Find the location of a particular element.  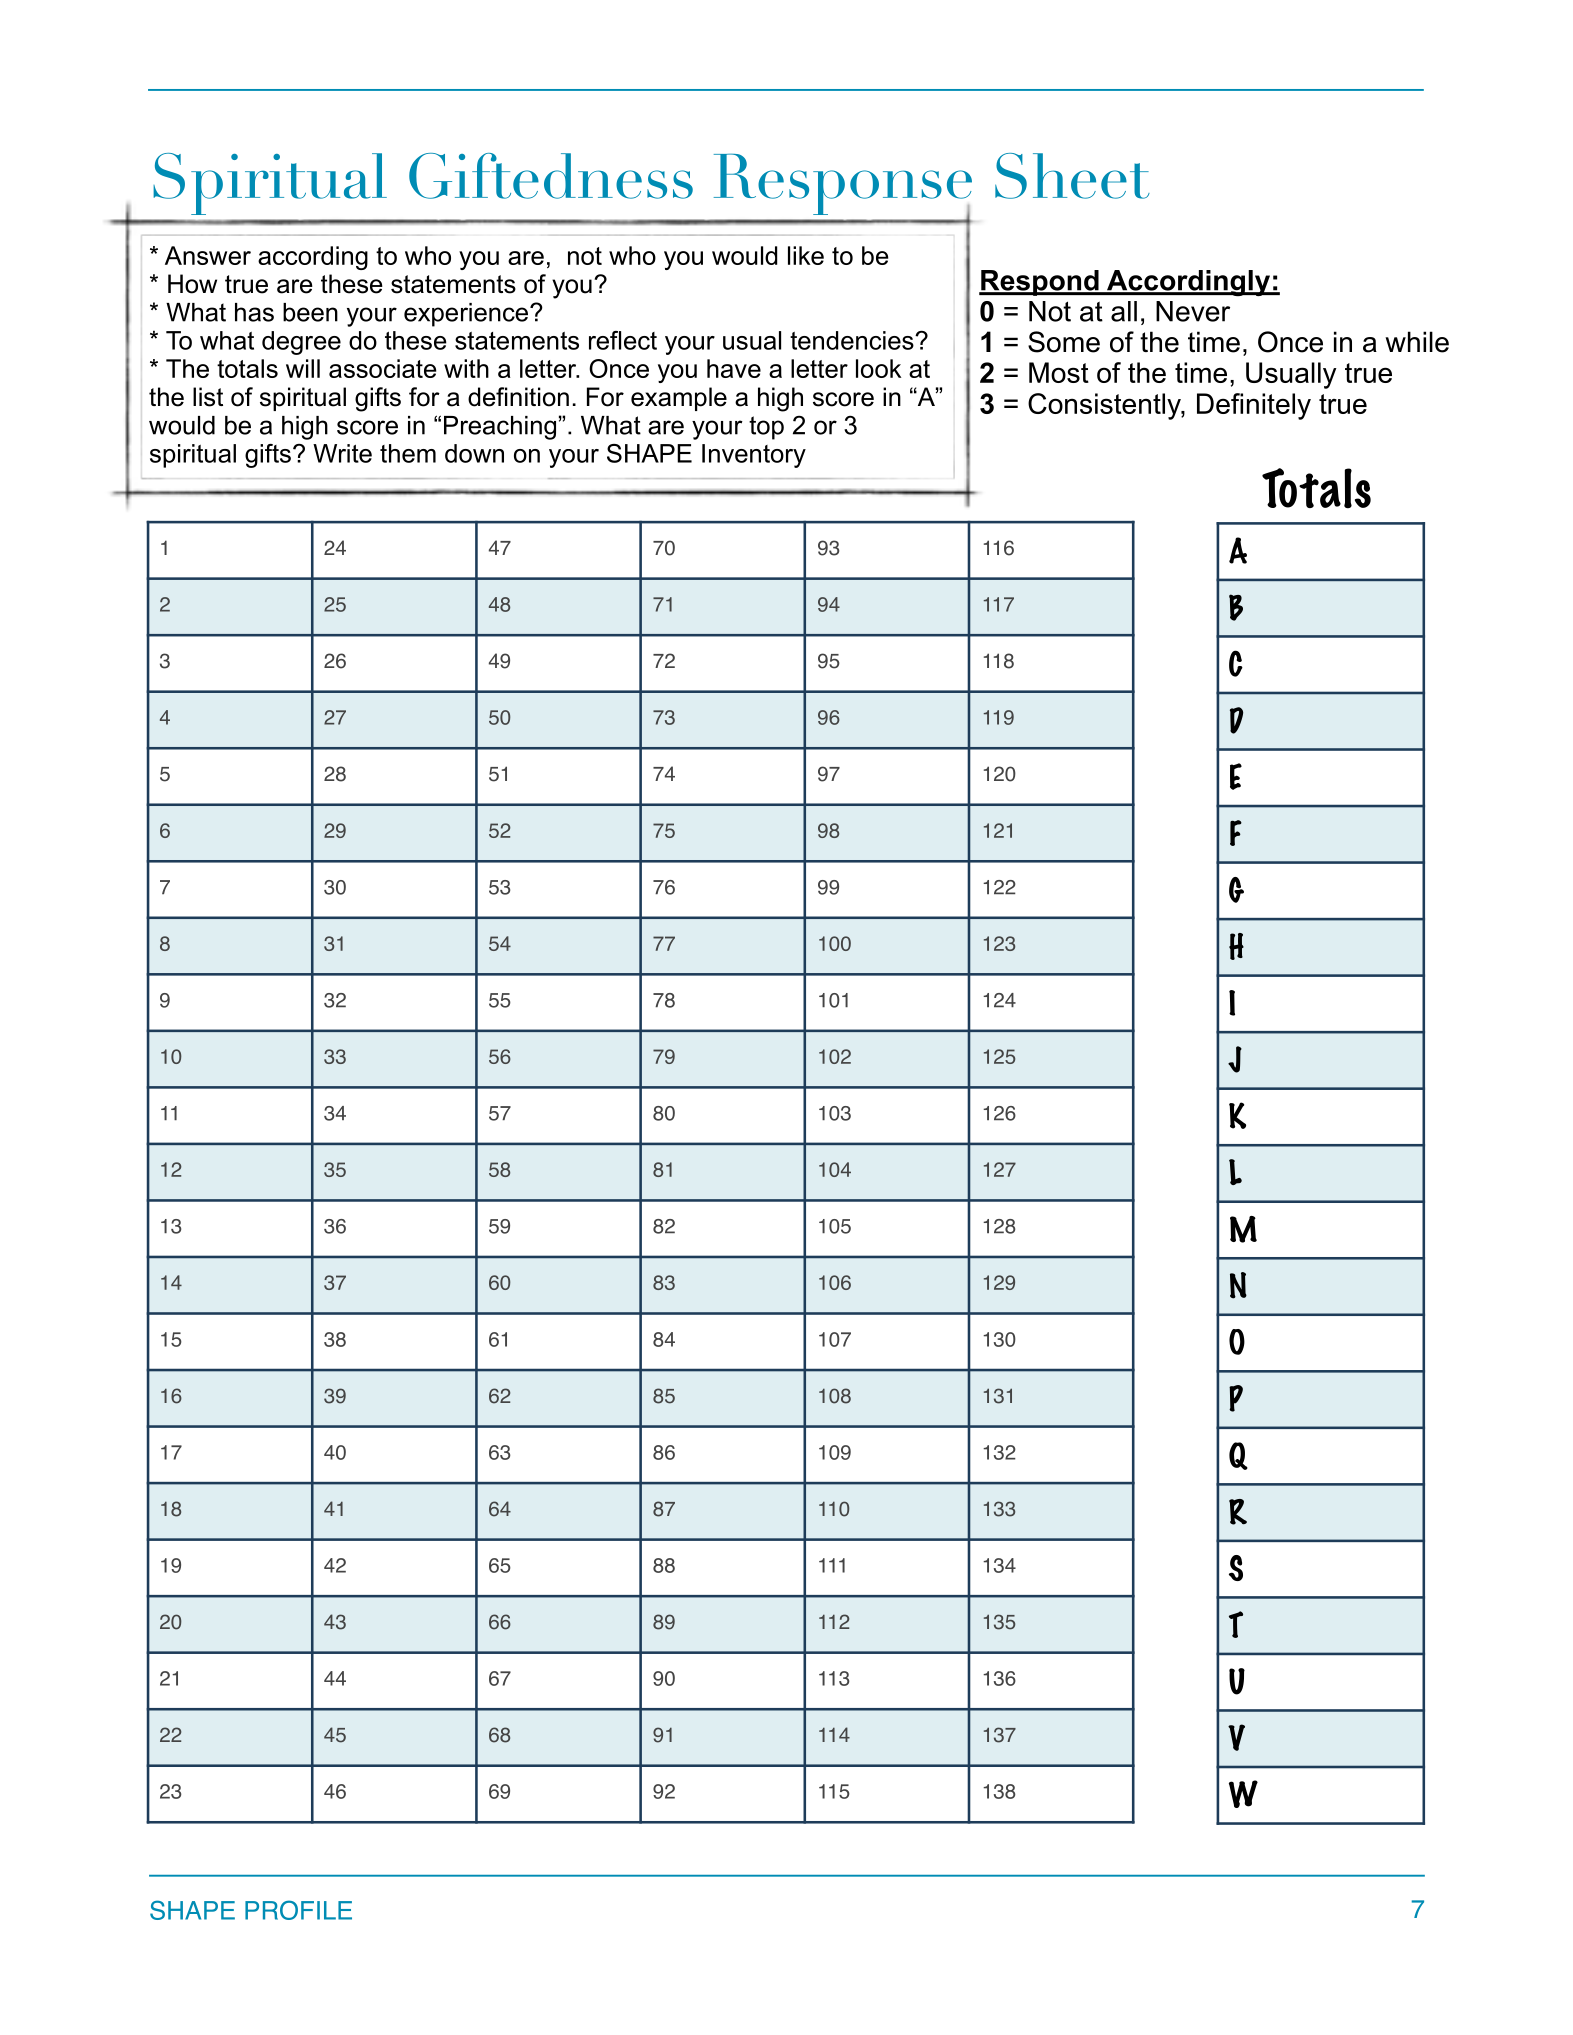

Write is located at coordinates (342, 453).
